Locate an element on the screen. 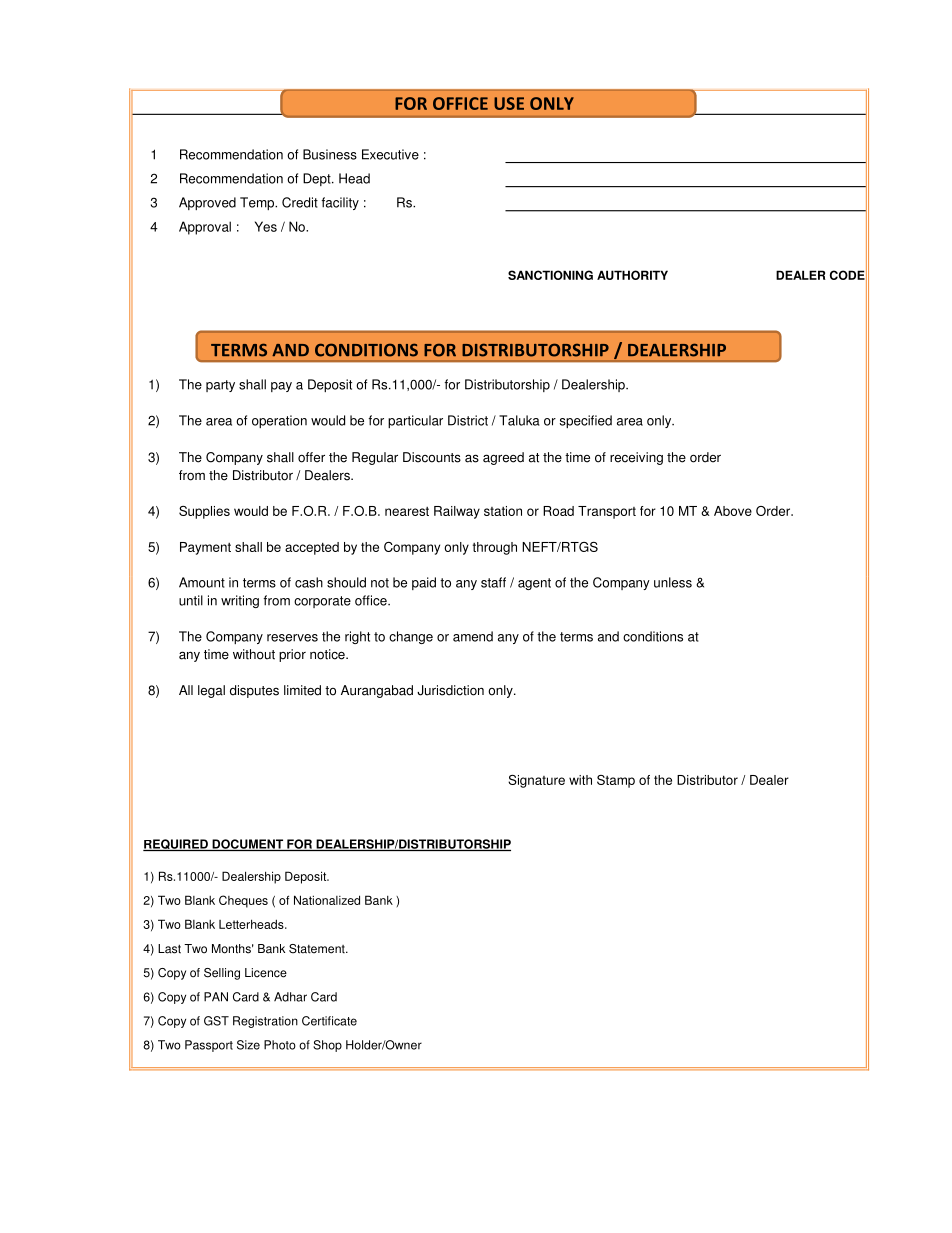 The width and height of the screenshot is (952, 1233). GST is located at coordinates (216, 1021).
